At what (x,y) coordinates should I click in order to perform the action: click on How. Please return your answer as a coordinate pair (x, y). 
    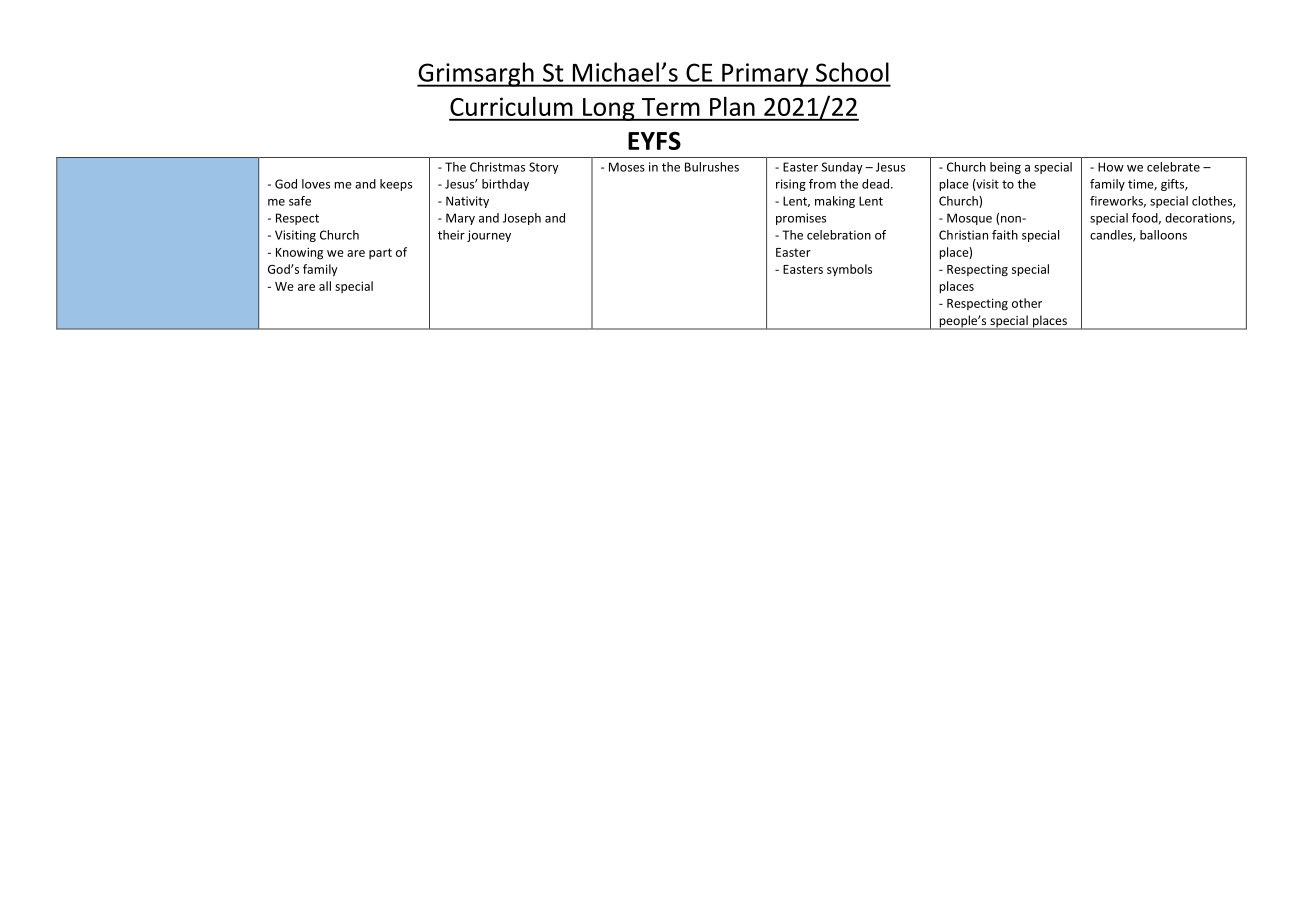
    Looking at the image, I should click on (1111, 167).
